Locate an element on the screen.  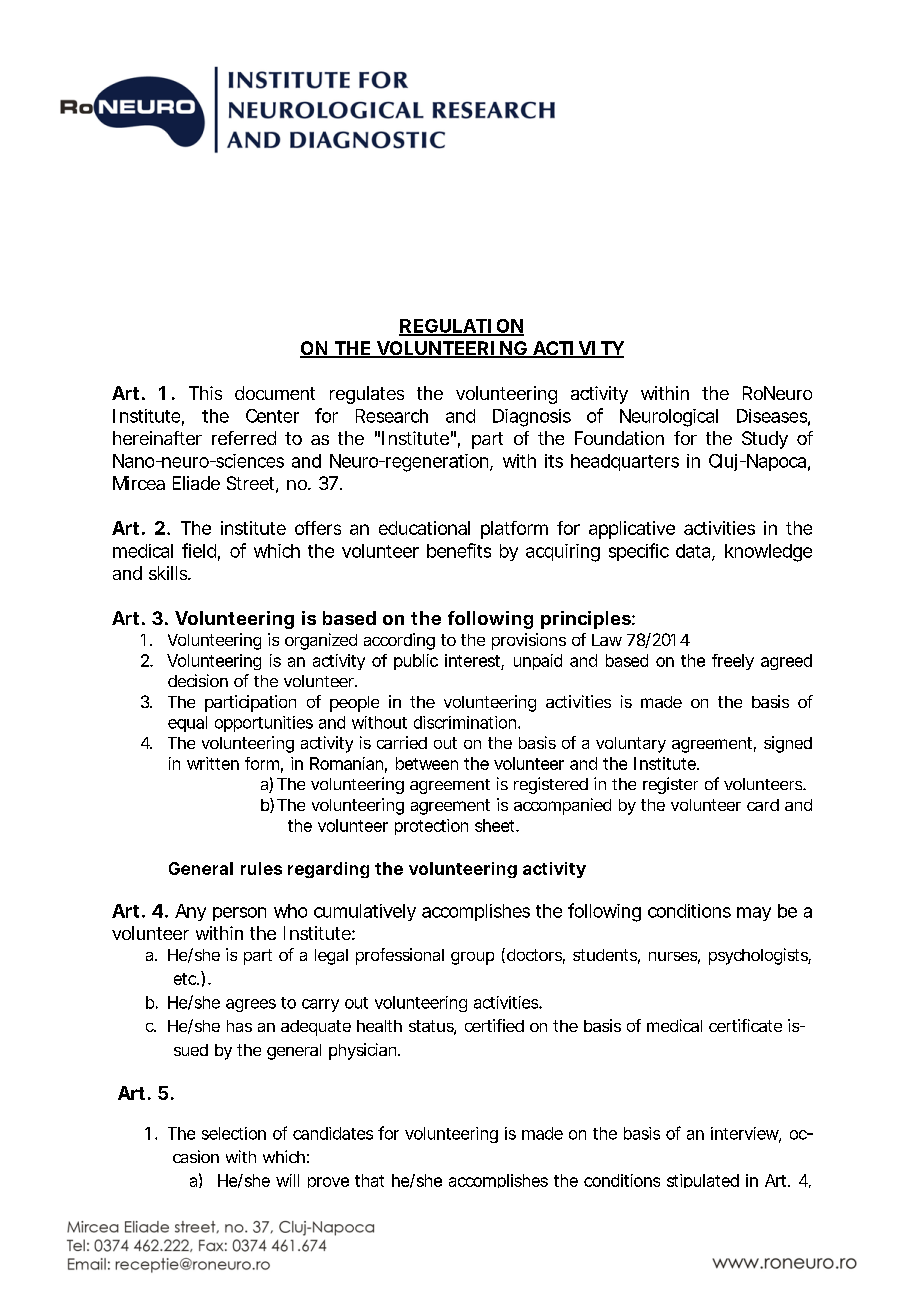
that is located at coordinates (369, 1180).
